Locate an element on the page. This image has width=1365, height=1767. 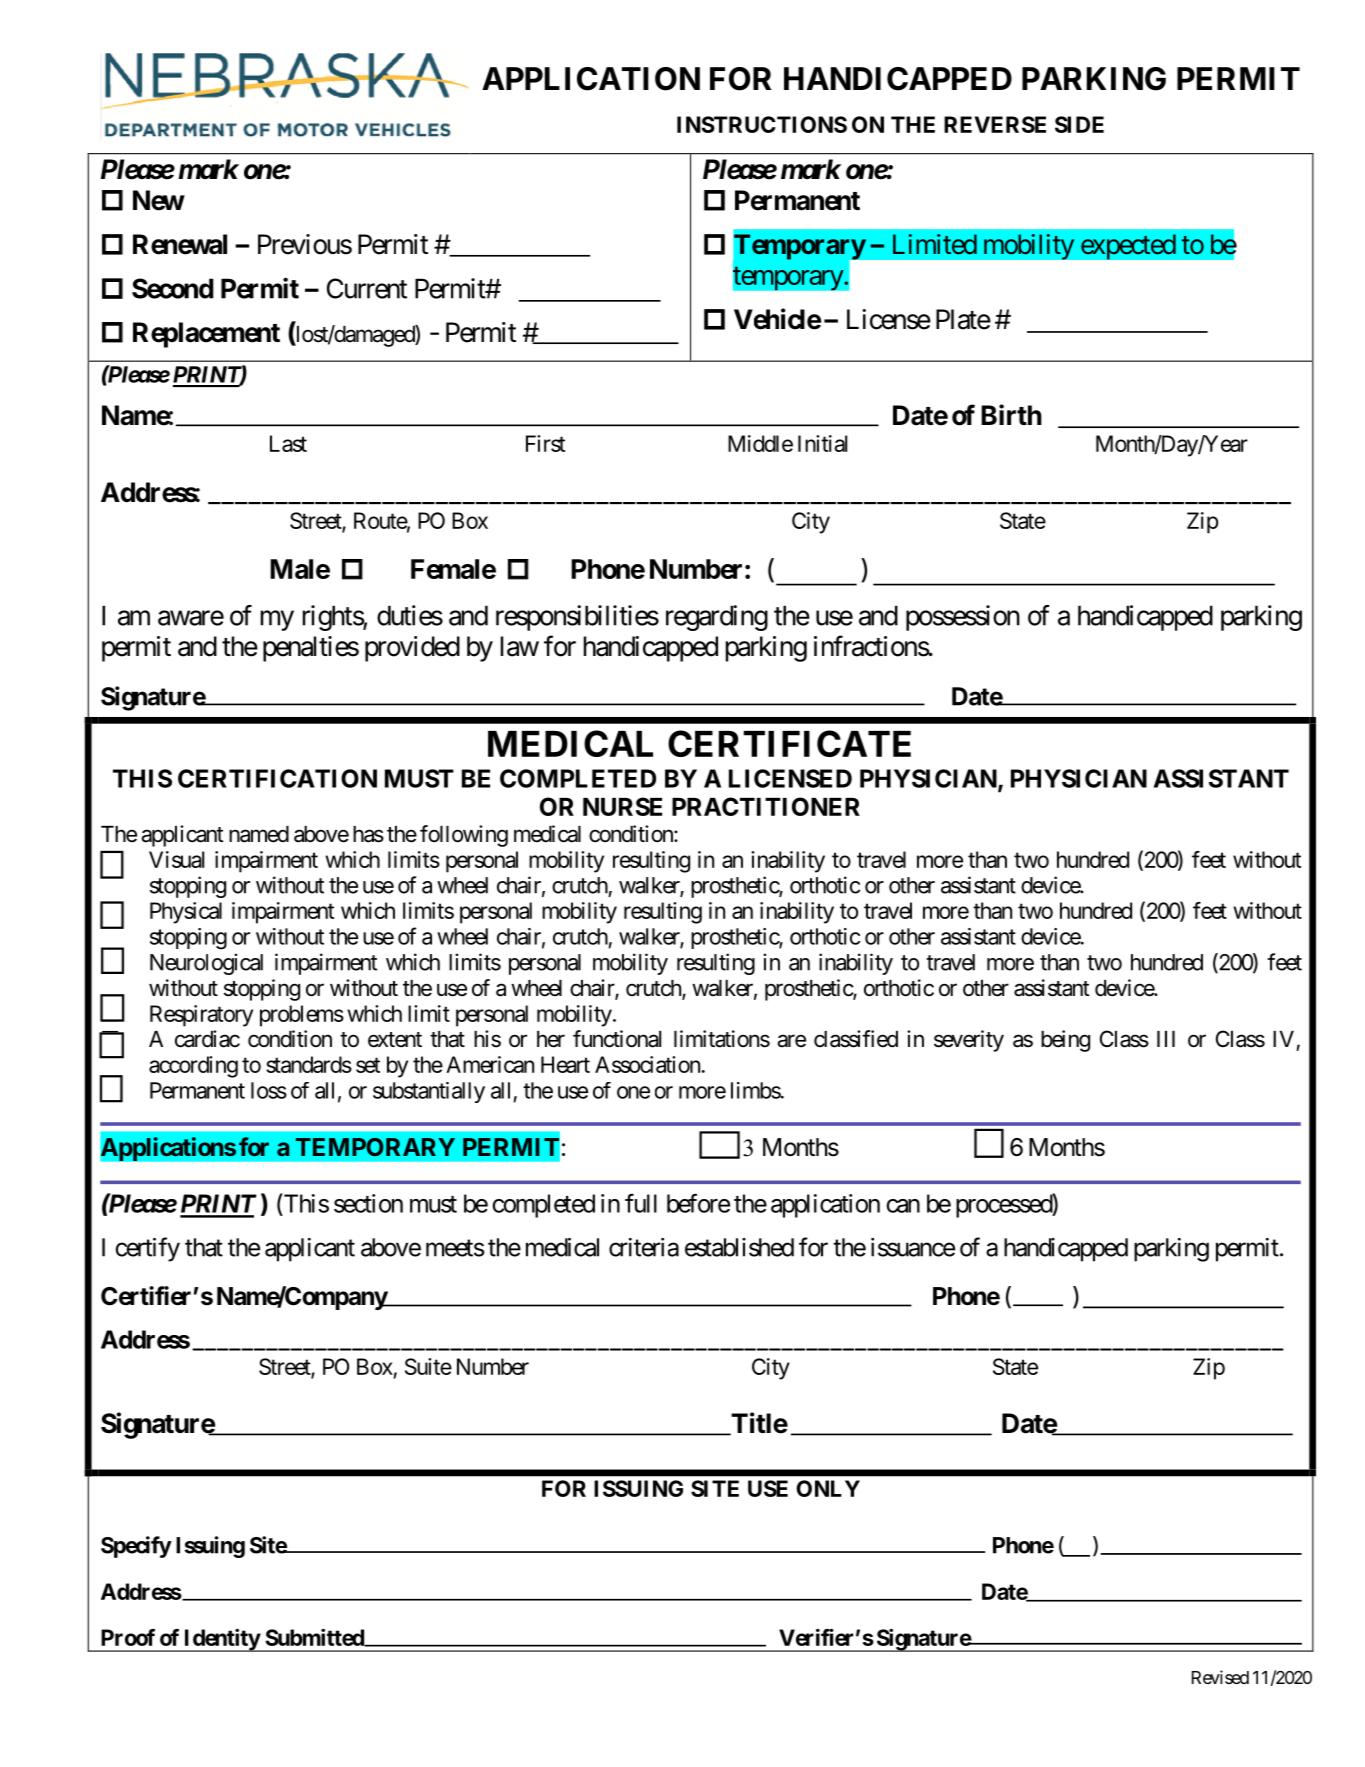
possession is located at coordinates (963, 618).
